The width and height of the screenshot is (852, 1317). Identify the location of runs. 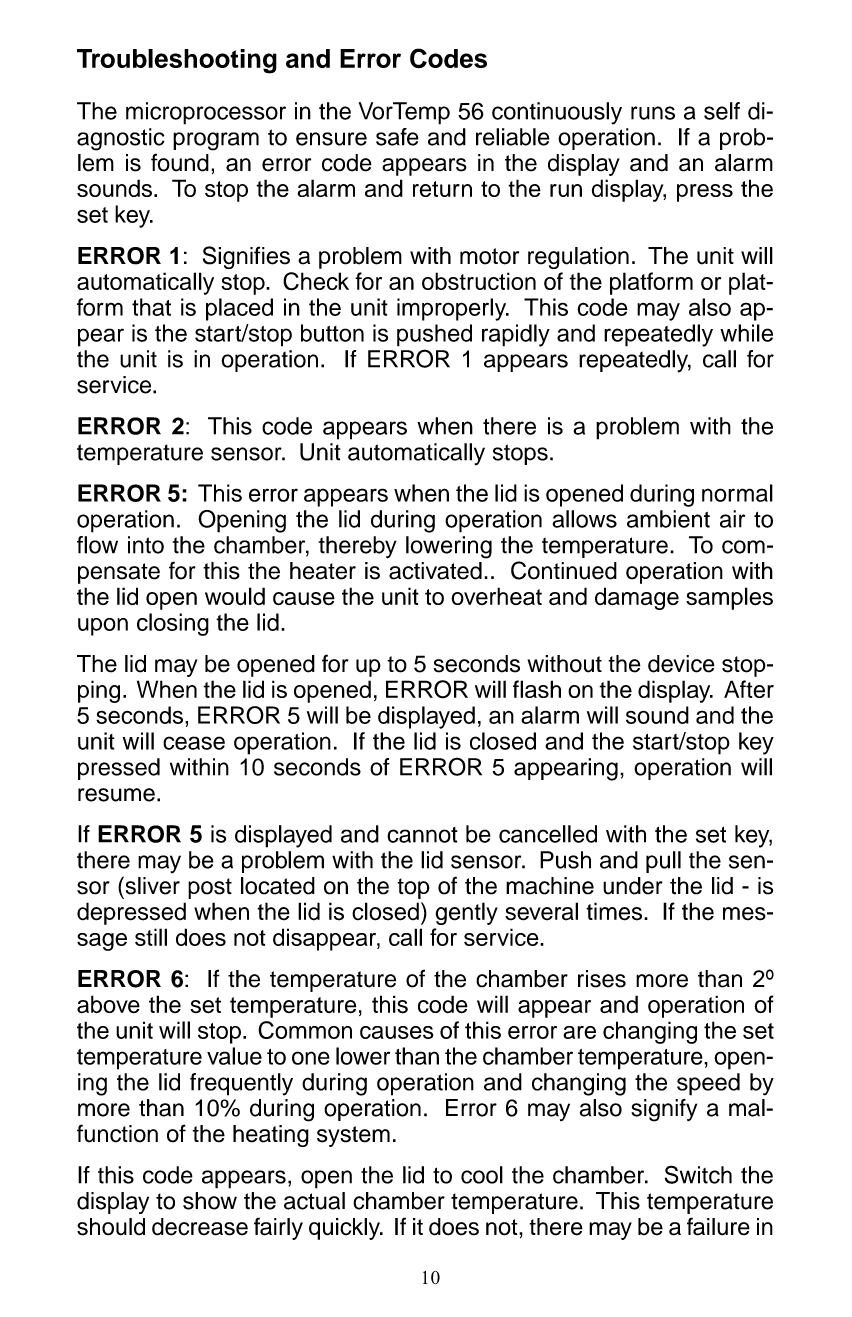
(653, 113).
